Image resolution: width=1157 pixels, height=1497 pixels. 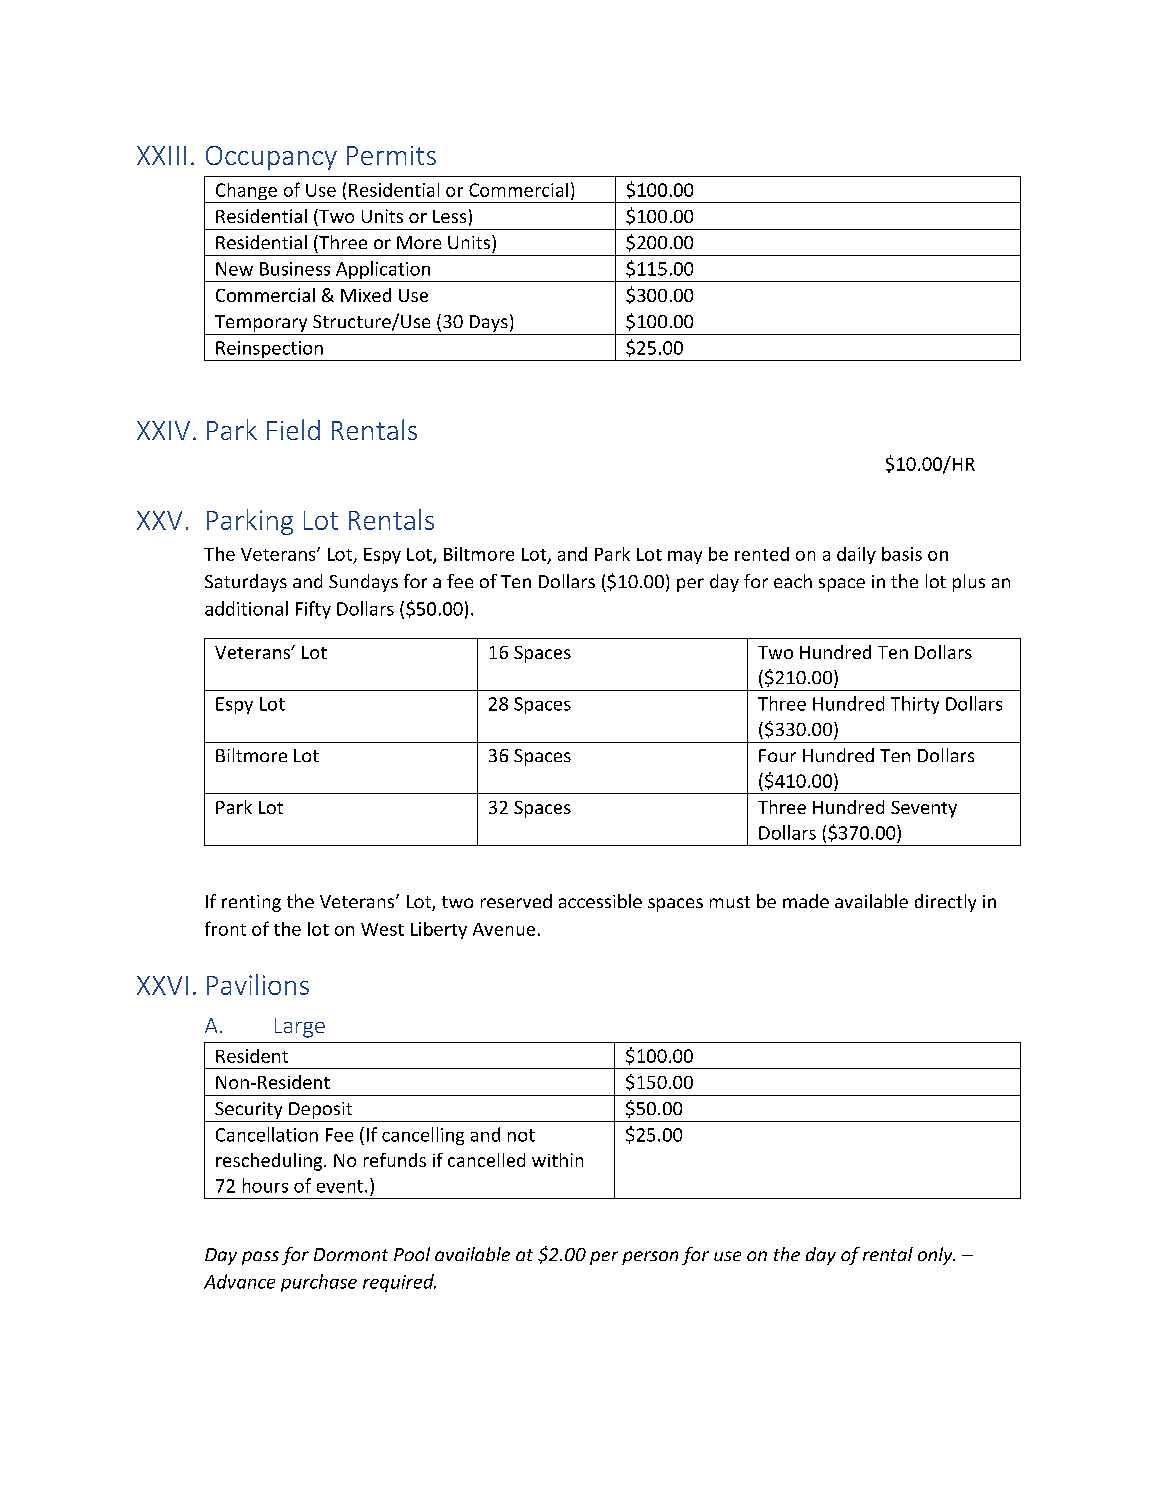 I want to click on accessible, so click(x=600, y=901).
